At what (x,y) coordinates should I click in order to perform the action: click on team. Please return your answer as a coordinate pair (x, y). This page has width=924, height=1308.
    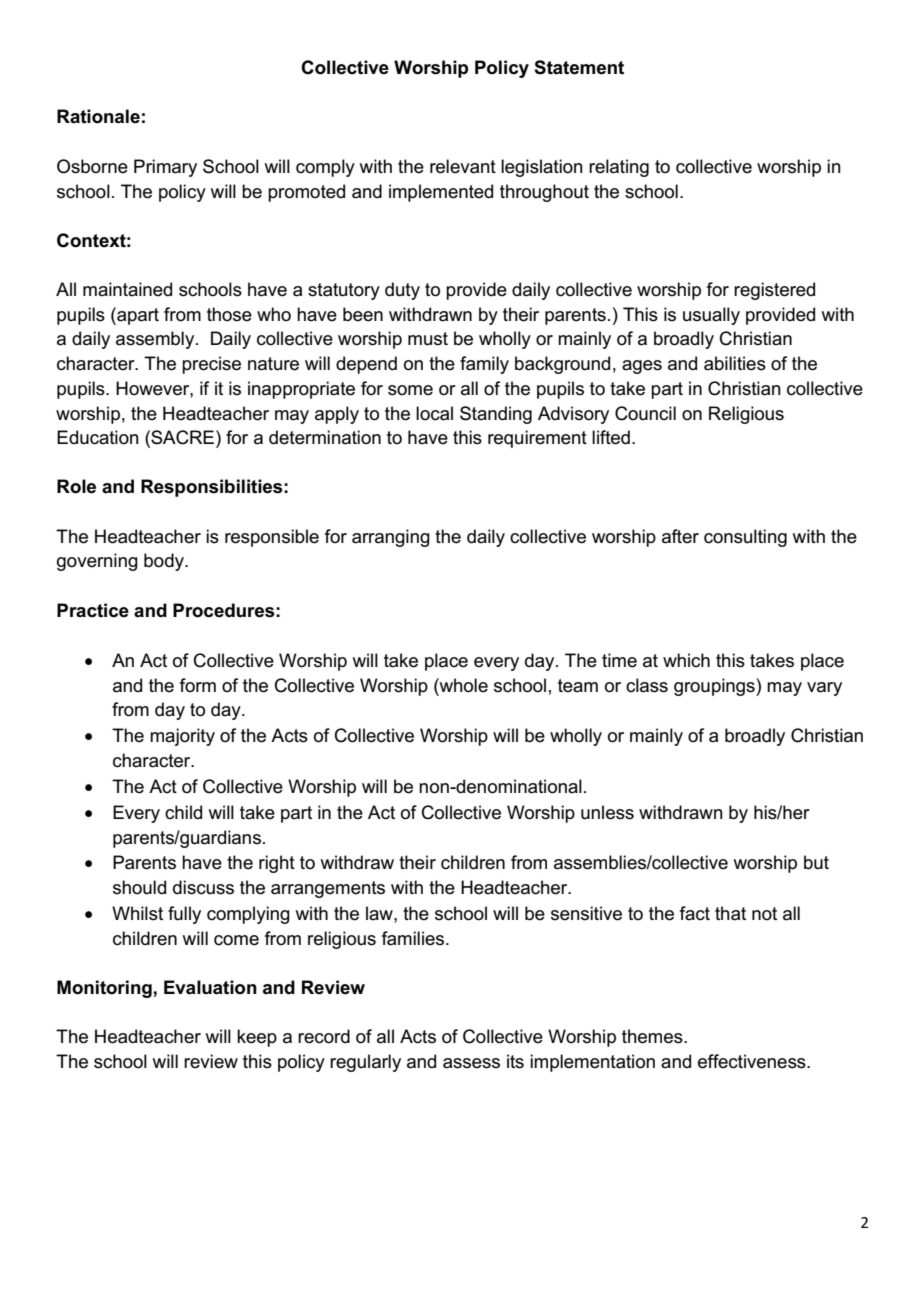
    Looking at the image, I should click on (578, 686).
